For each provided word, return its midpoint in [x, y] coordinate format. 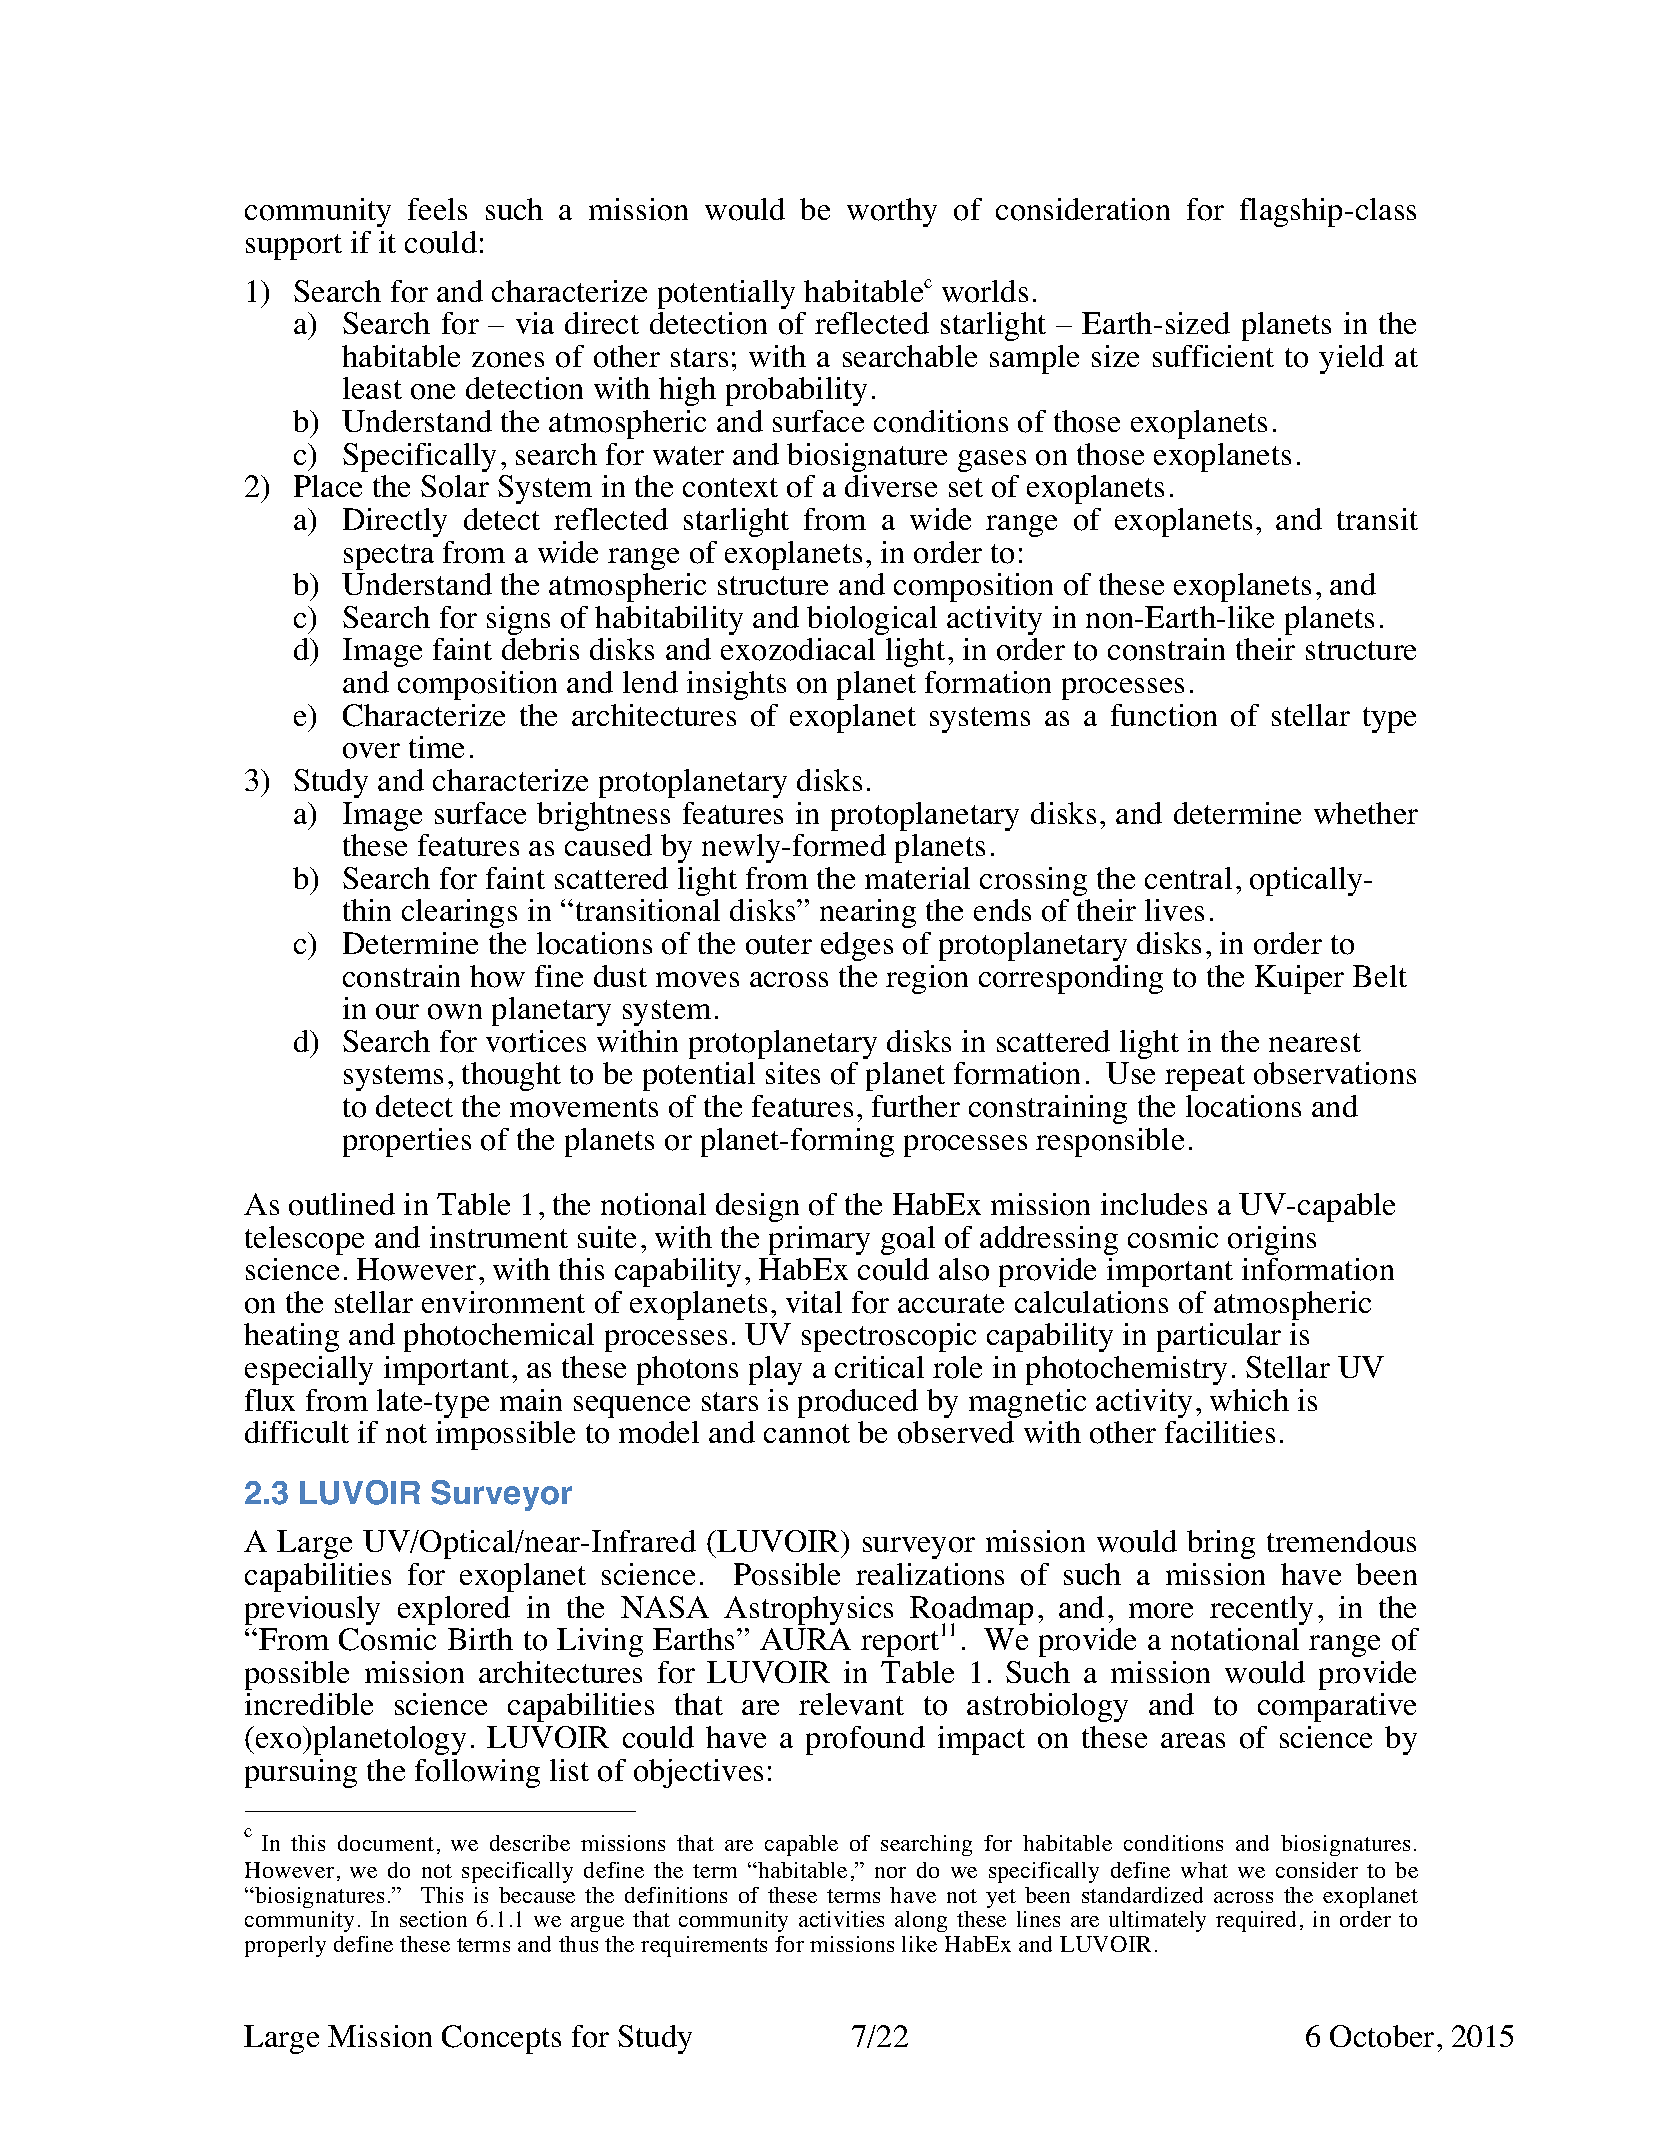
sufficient [1213, 356]
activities [841, 1919]
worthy [892, 212]
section [433, 1919]
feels [437, 209]
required [1256, 1921]
